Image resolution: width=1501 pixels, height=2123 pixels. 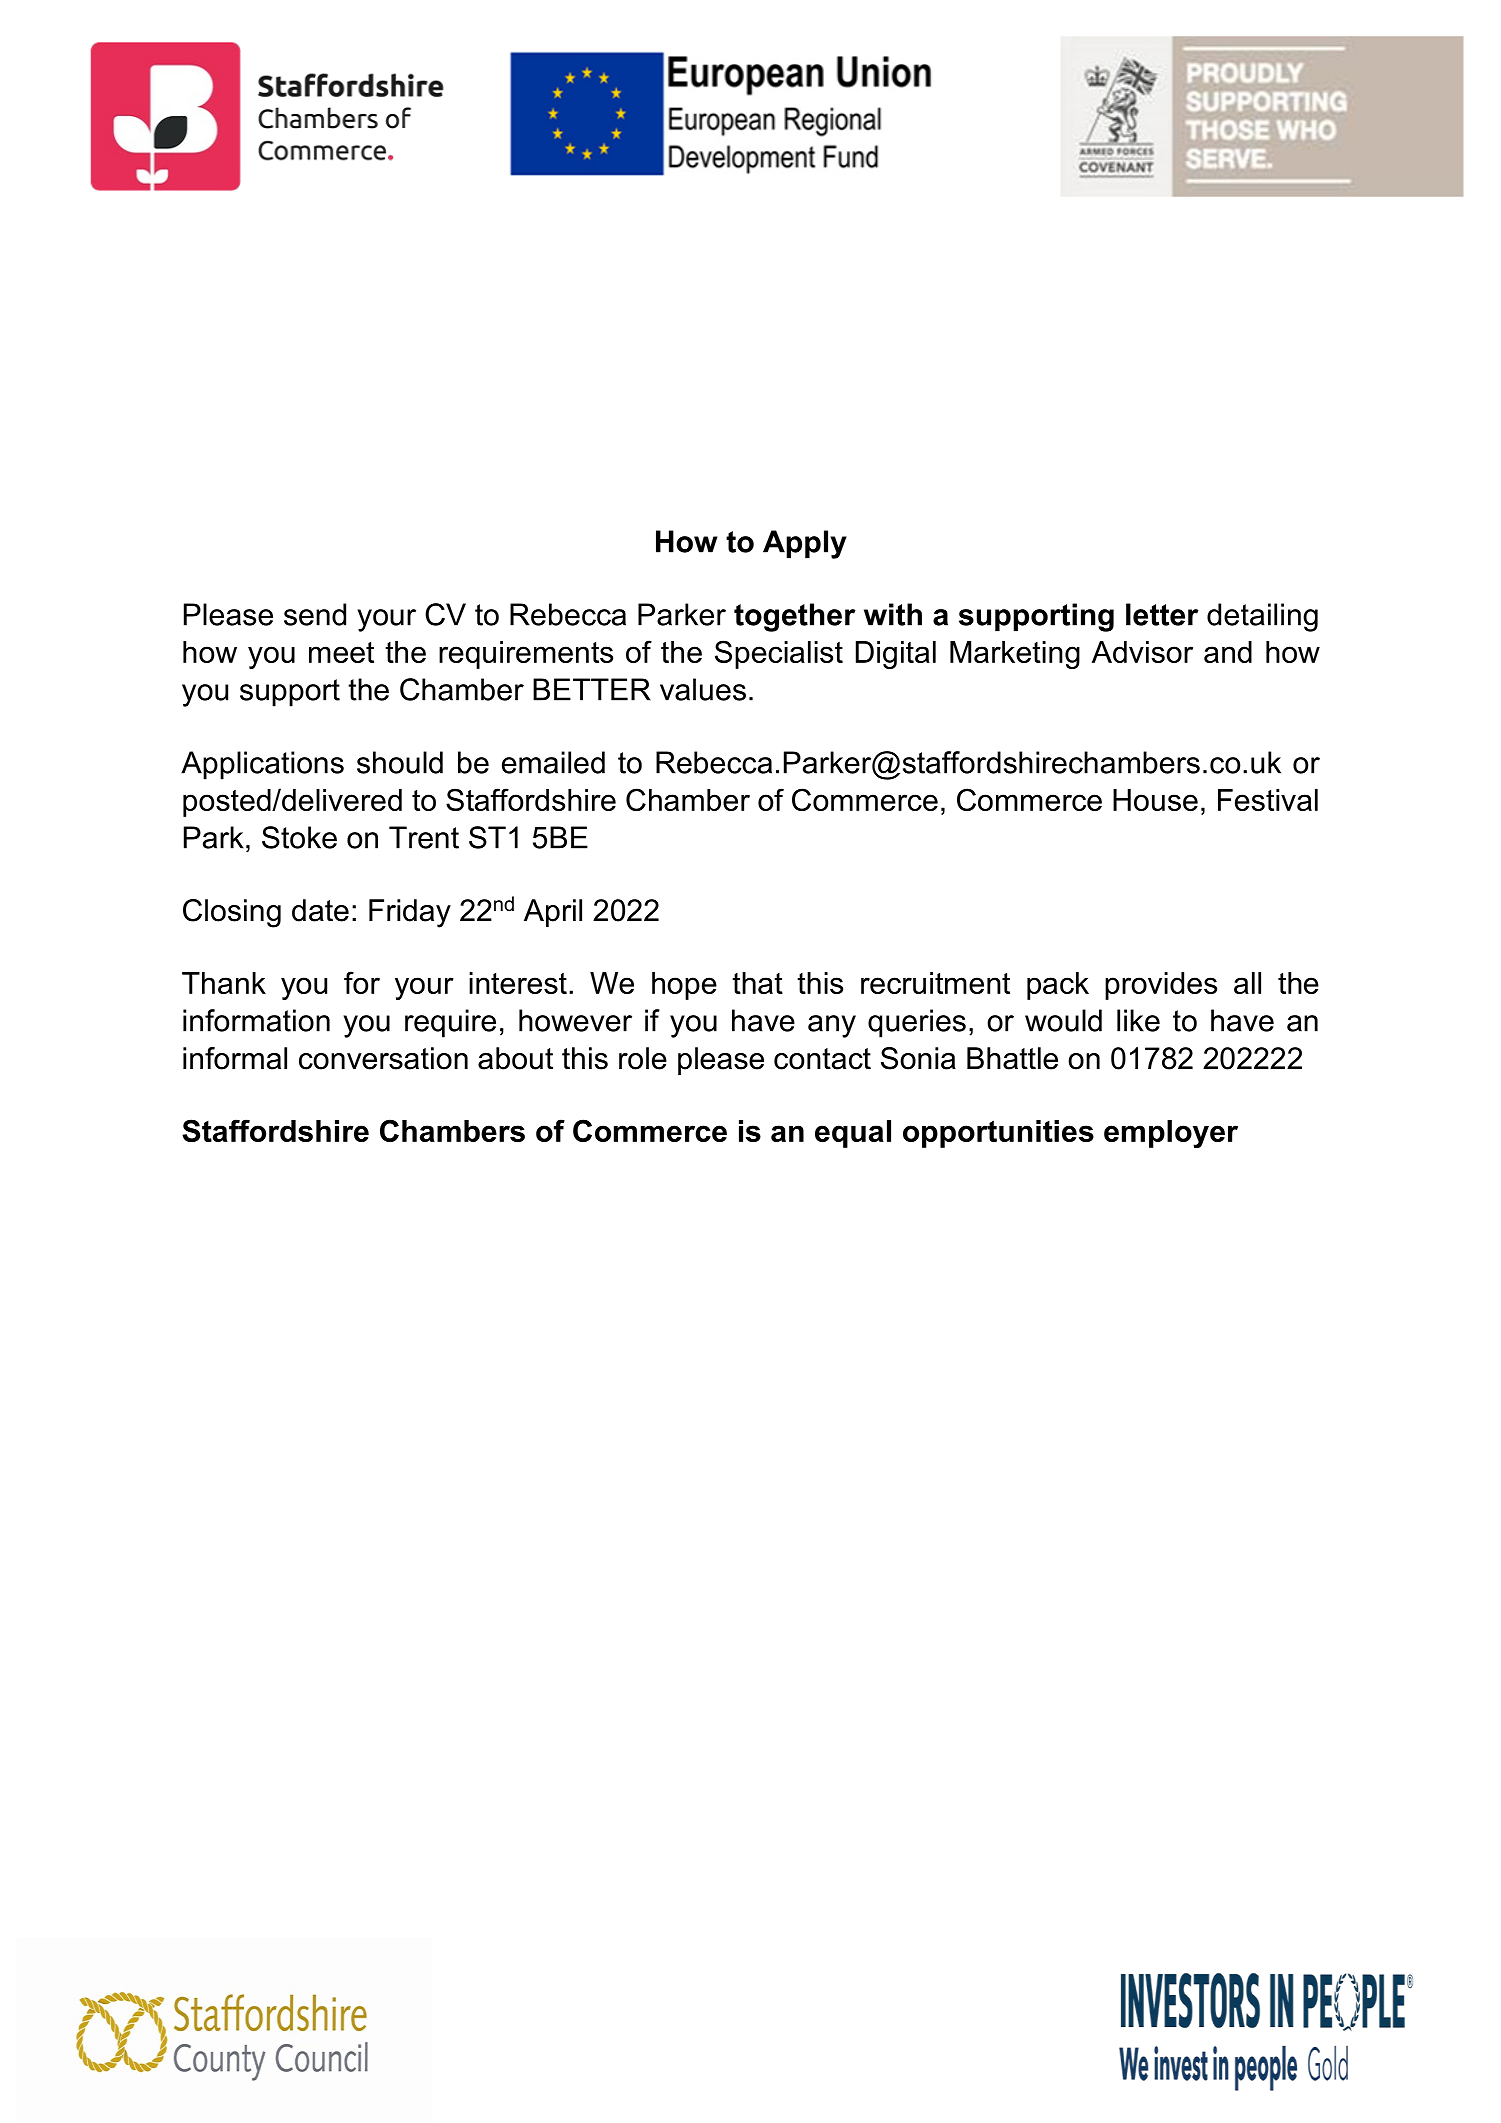 What do you see at coordinates (553, 762) in the screenshot?
I see `emailed` at bounding box center [553, 762].
